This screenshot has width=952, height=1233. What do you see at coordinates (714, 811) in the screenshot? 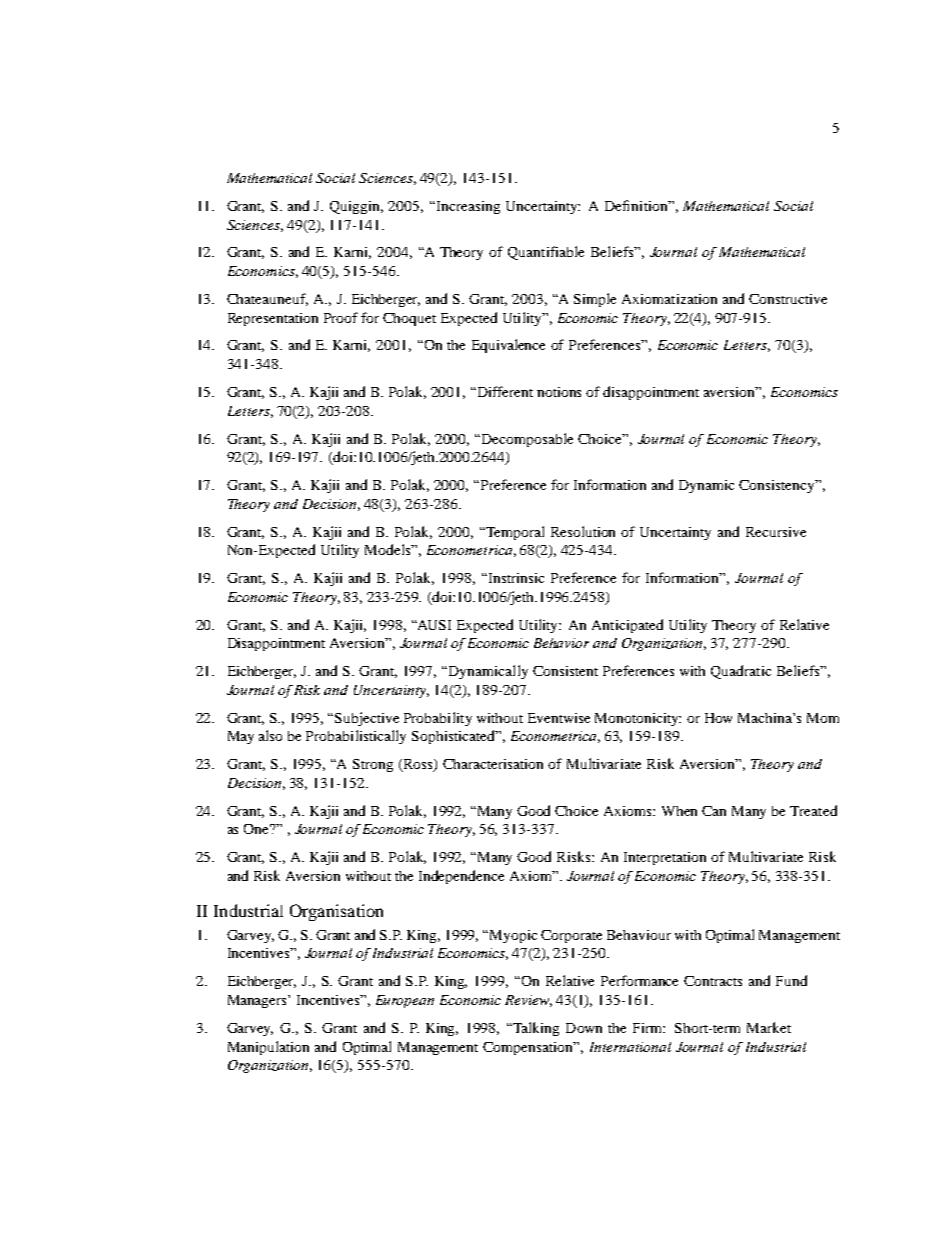
I see `Can` at bounding box center [714, 811].
